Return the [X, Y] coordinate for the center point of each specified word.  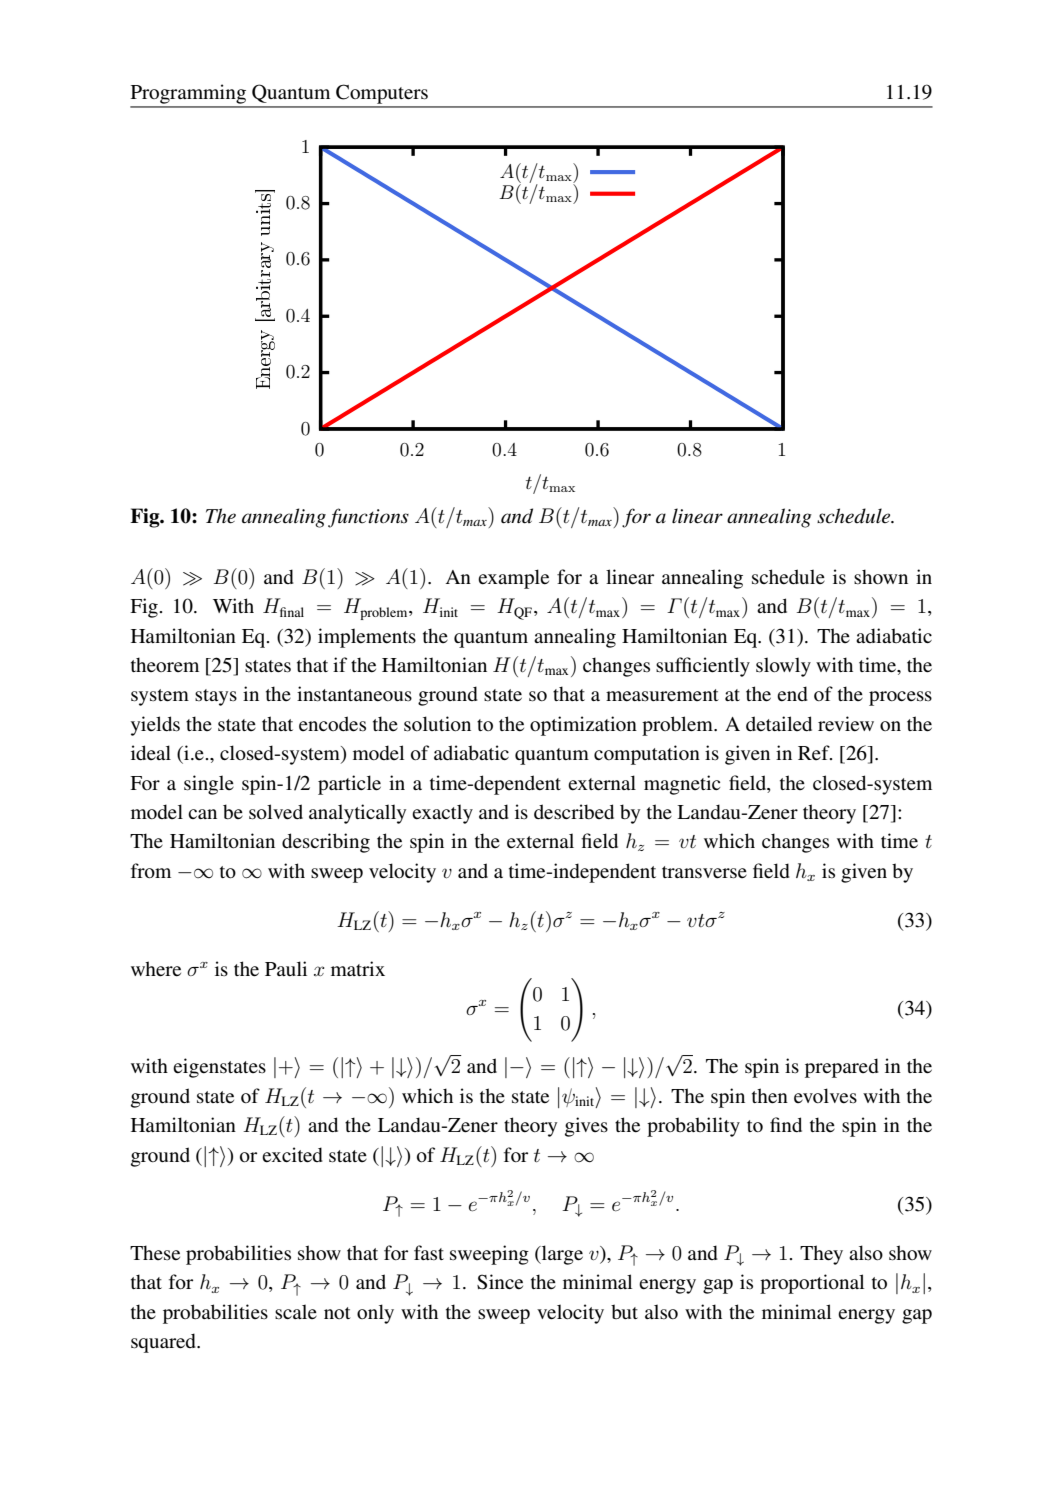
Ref [815, 752]
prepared [842, 1068]
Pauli [286, 968]
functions [368, 518]
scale [296, 1311]
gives [586, 1127]
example [513, 579]
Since [500, 1282]
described [574, 812]
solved [276, 812]
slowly [783, 667]
